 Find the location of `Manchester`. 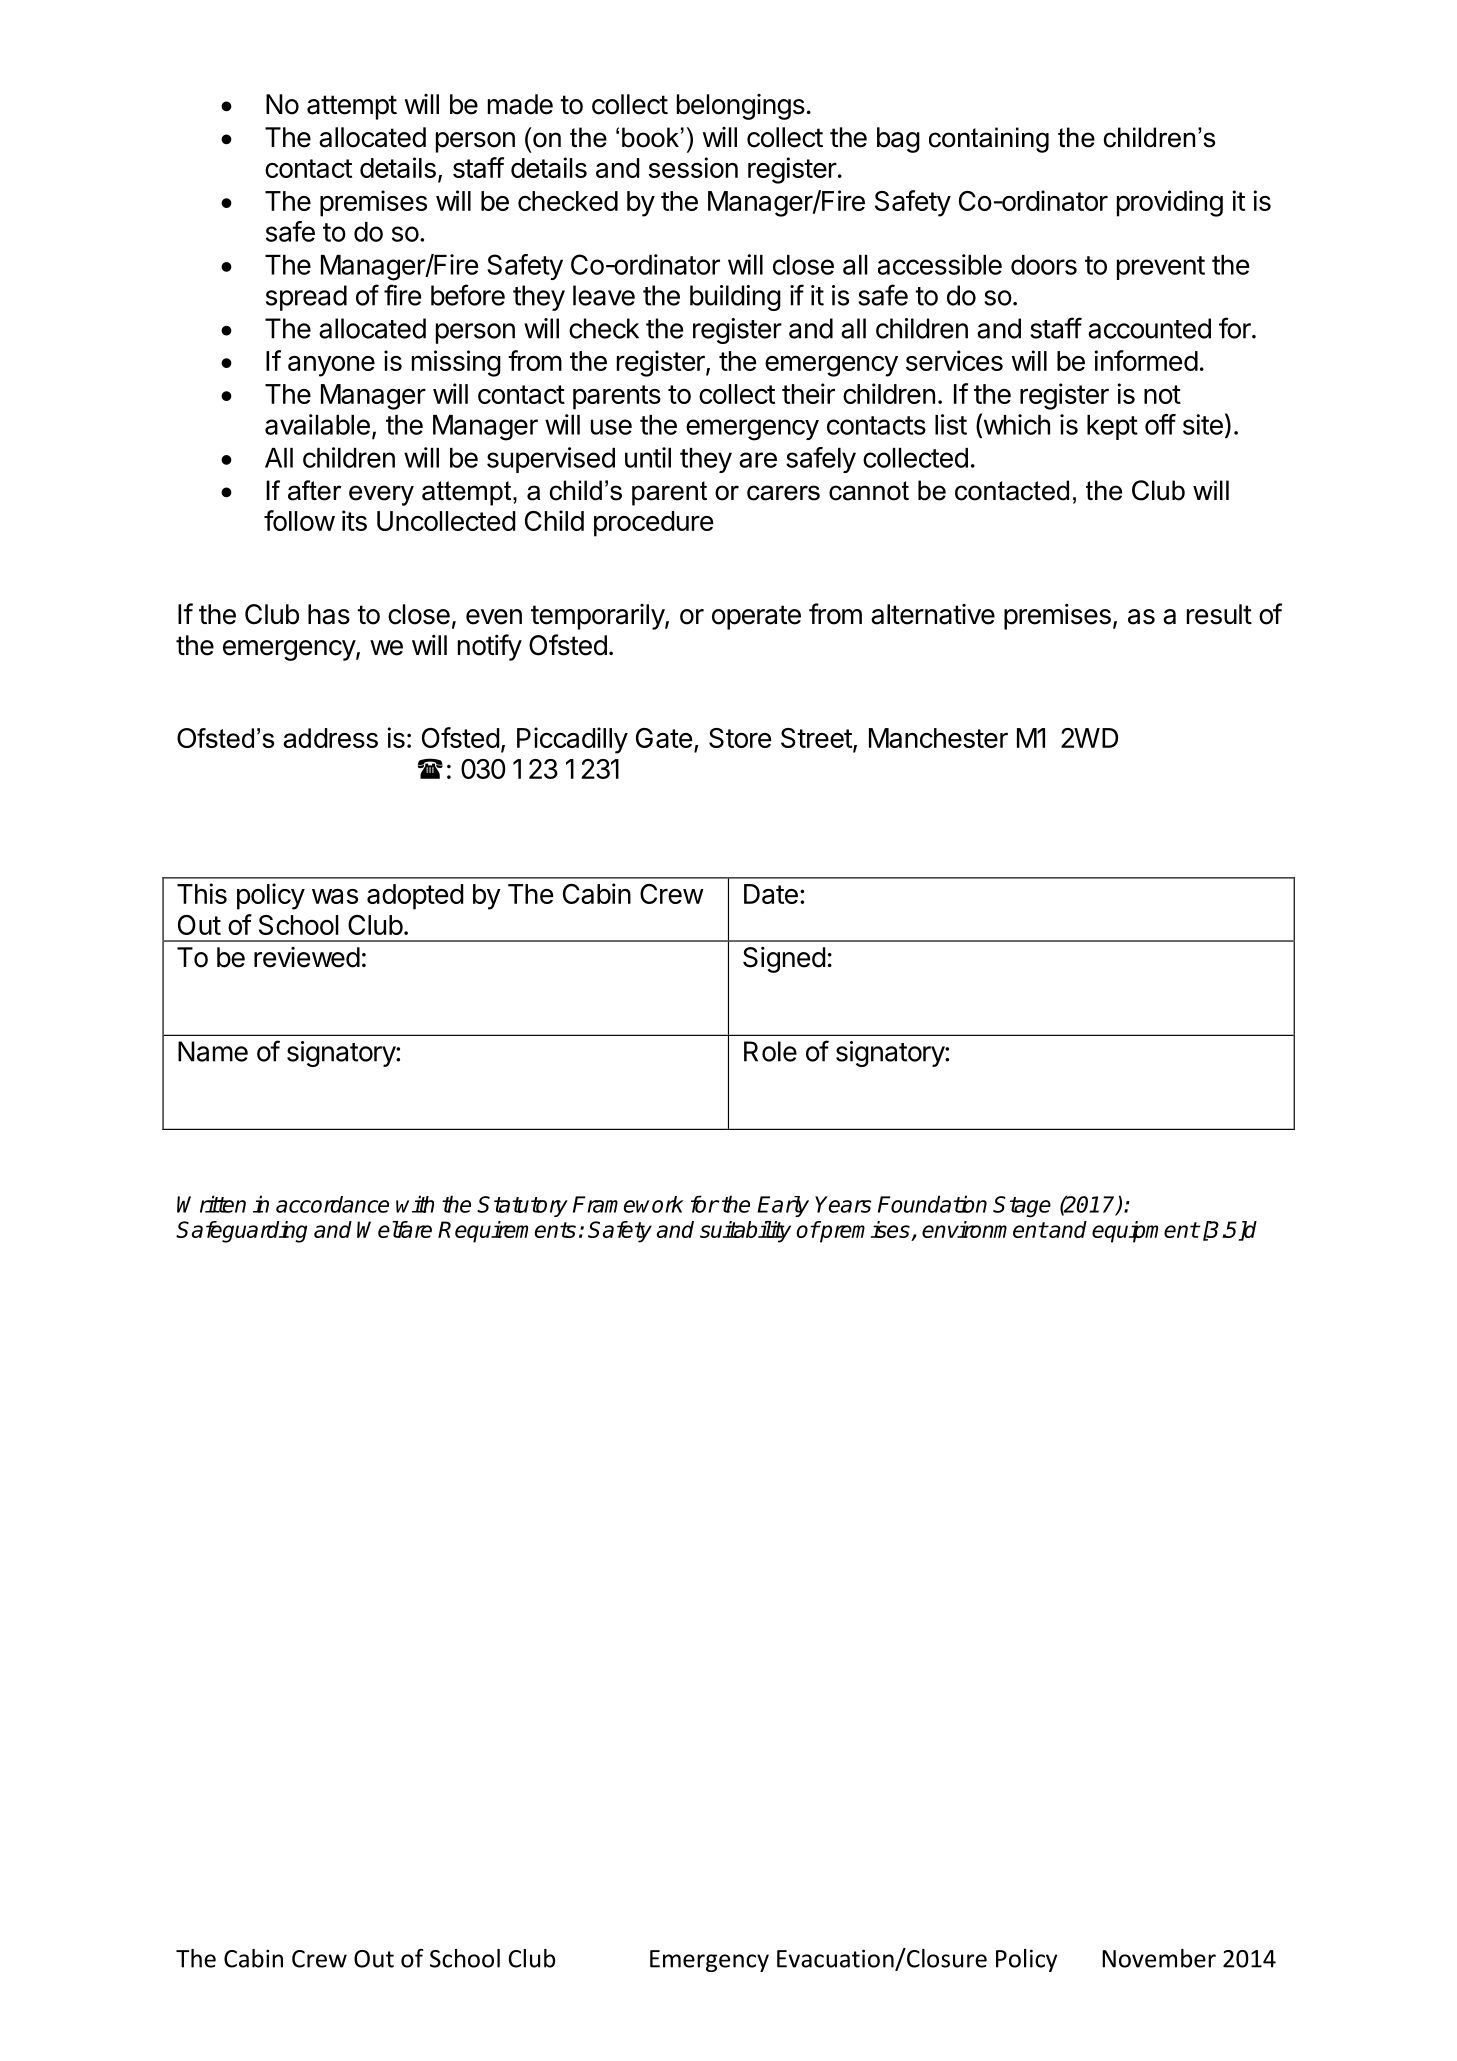

Manchester is located at coordinates (938, 738).
